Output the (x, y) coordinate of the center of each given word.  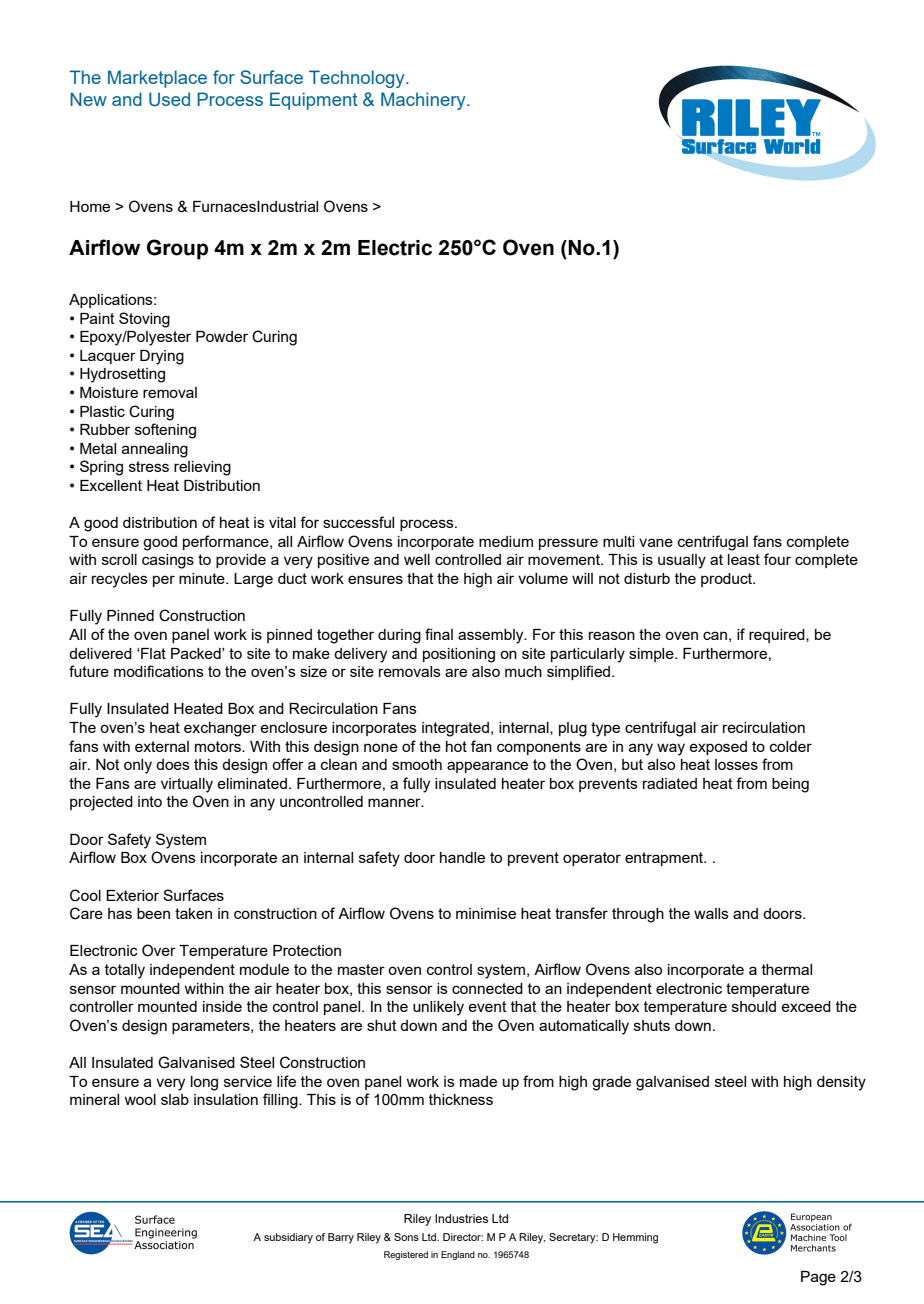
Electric (395, 248)
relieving (202, 468)
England (458, 1255)
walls (711, 913)
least (744, 559)
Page (818, 1278)
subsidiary (288, 1238)
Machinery (424, 101)
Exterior (132, 895)
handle (462, 857)
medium (506, 541)
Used (169, 99)
